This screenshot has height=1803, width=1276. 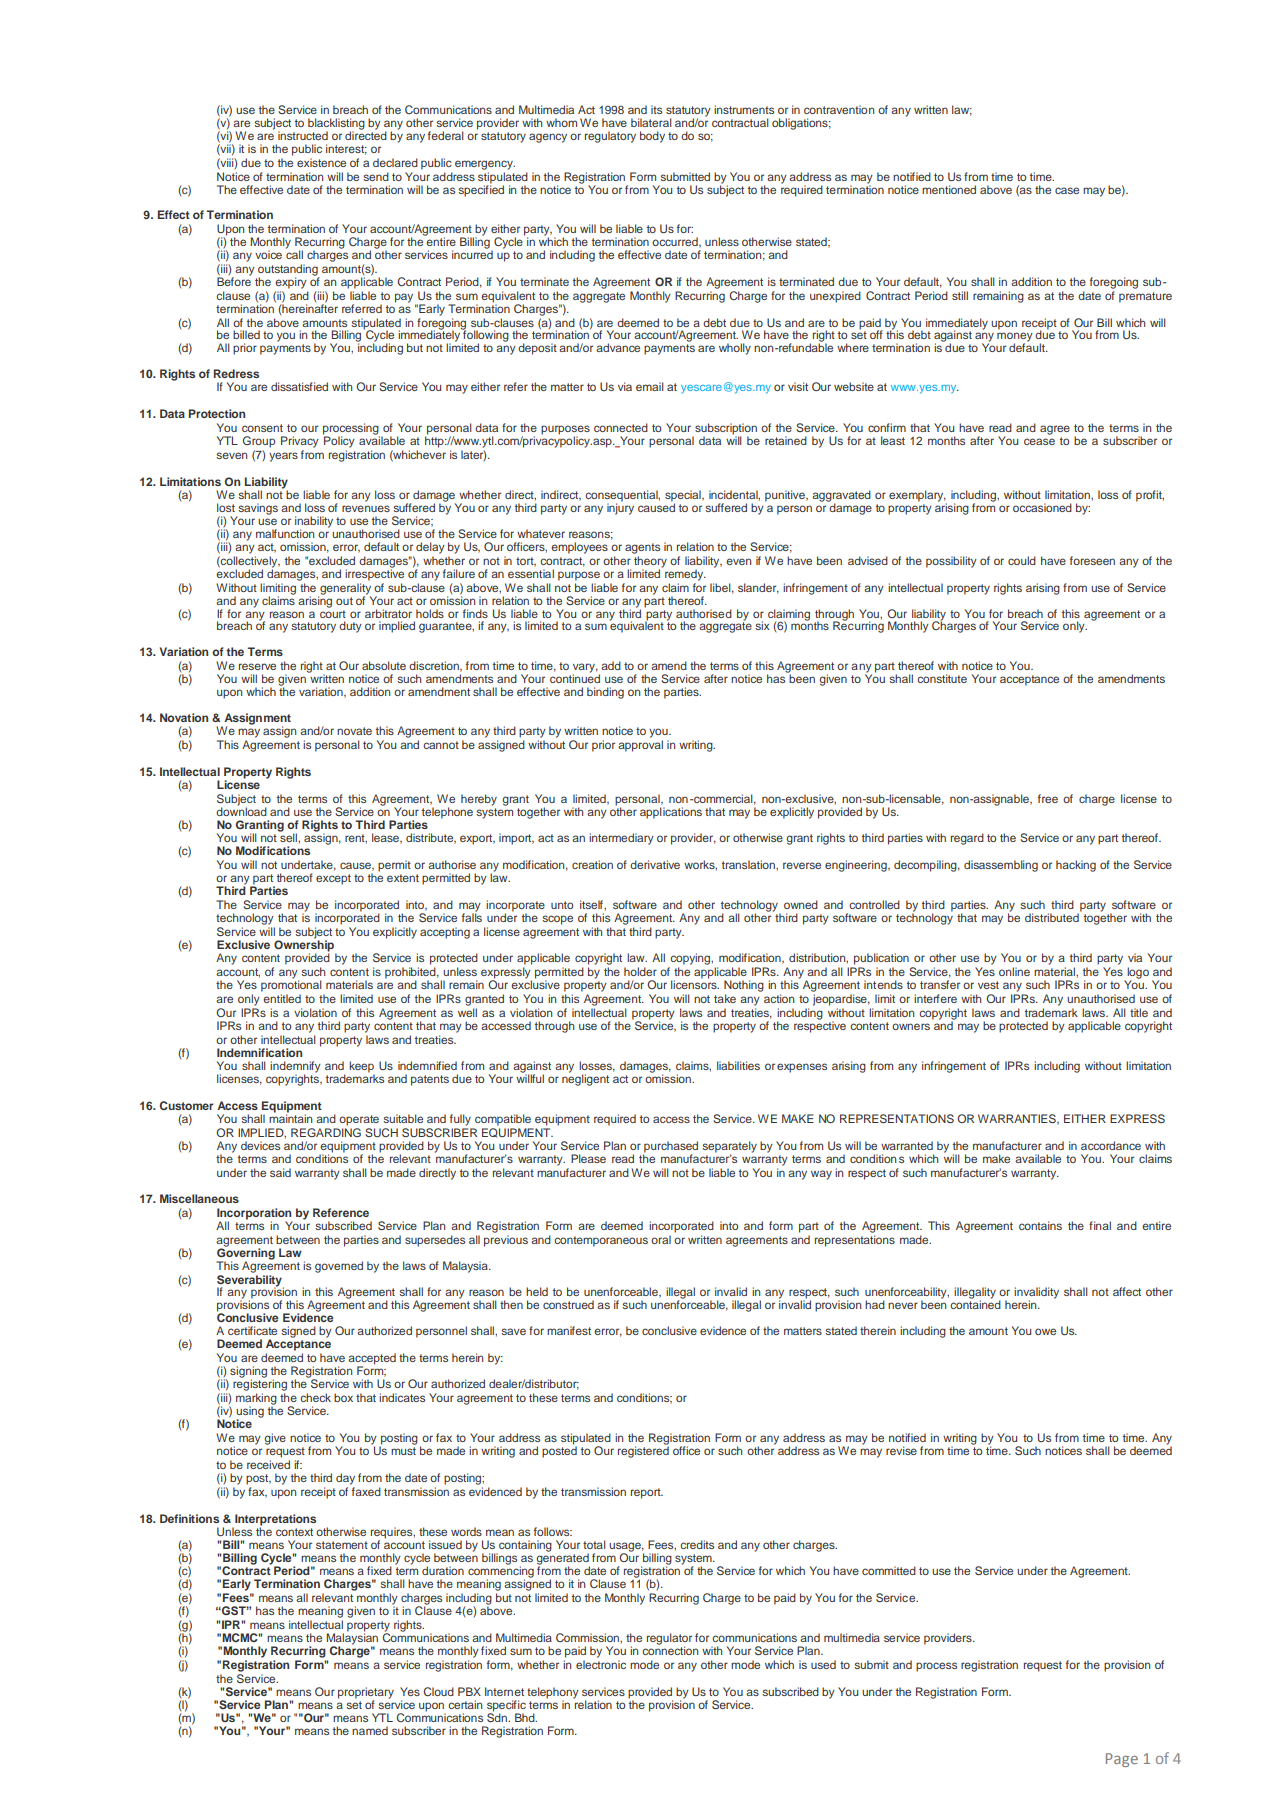 What do you see at coordinates (670, 1650) in the screenshot?
I see `connection` at bounding box center [670, 1650].
